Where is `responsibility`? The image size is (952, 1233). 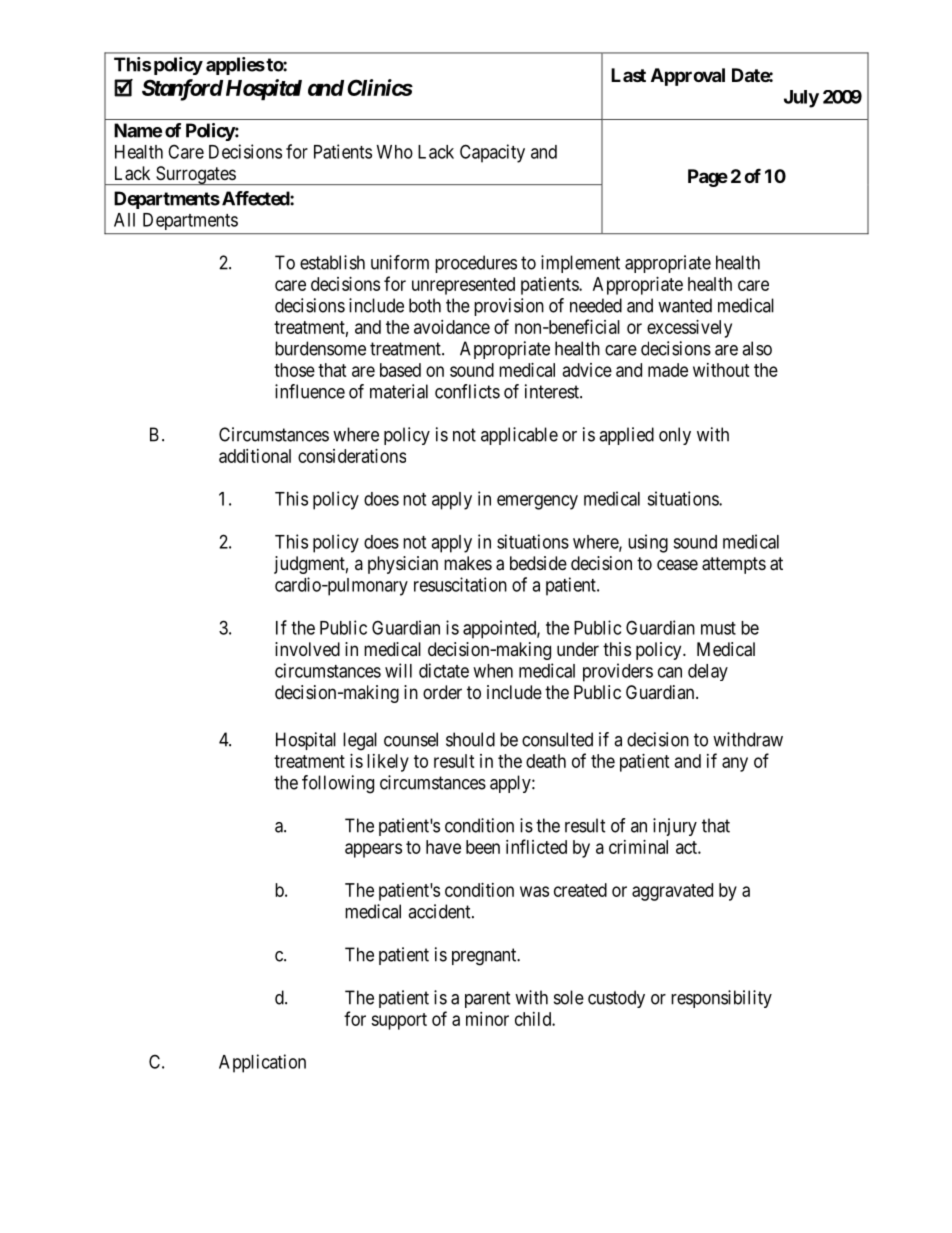 responsibility is located at coordinates (721, 999).
